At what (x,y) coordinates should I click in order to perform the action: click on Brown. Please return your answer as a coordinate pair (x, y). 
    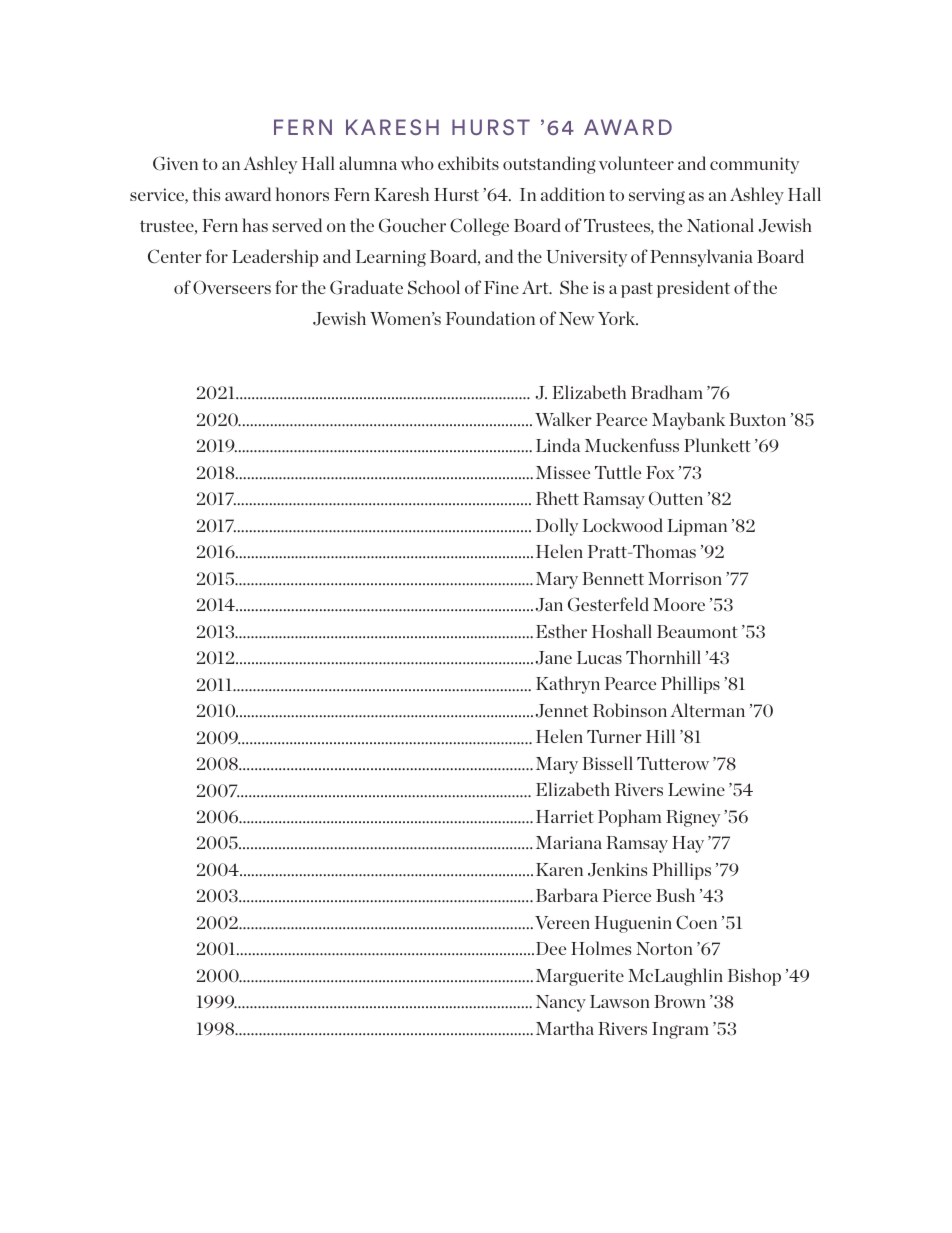
    Looking at the image, I should click on (680, 1001).
